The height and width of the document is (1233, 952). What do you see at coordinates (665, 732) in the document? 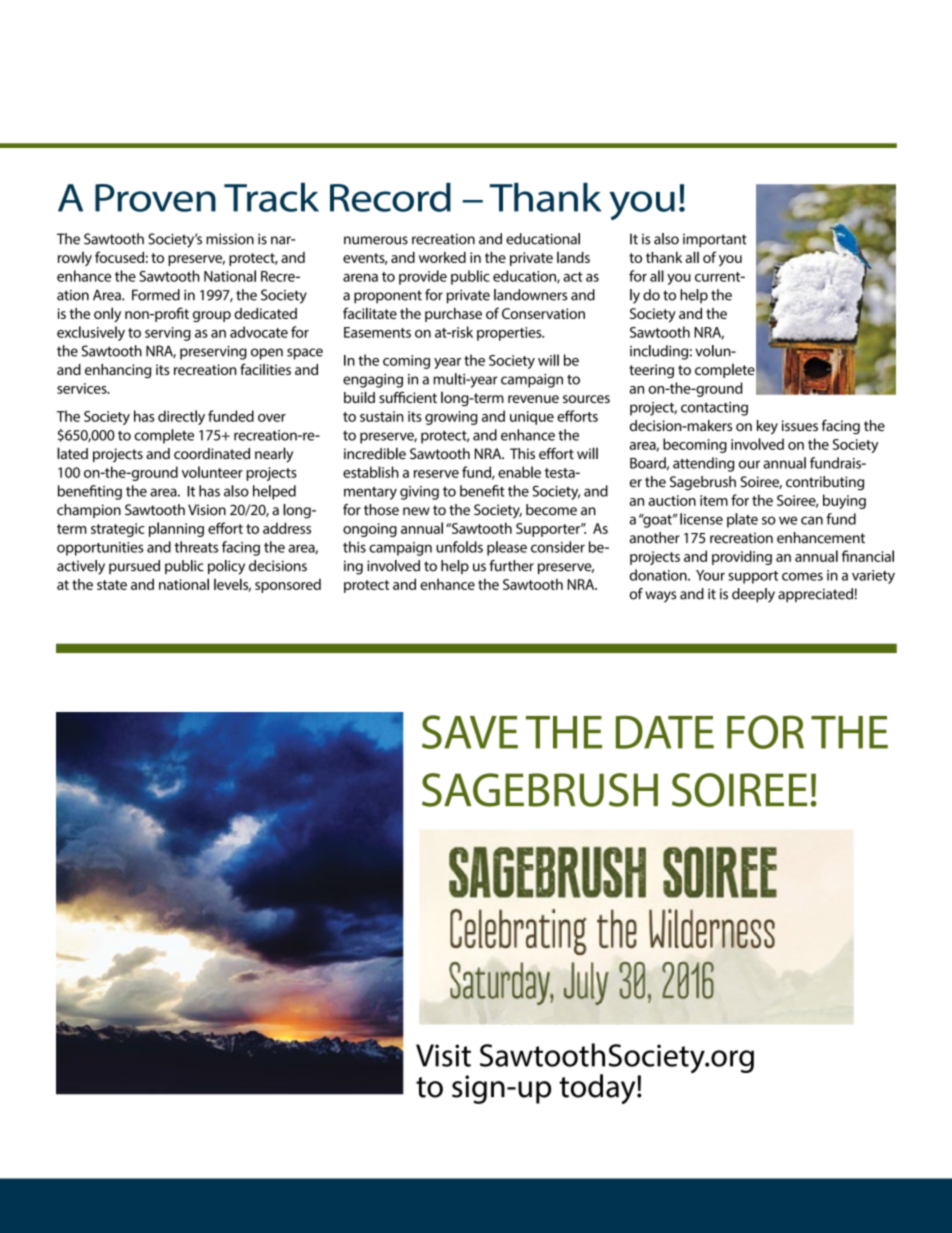
I see `DATE` at bounding box center [665, 732].
